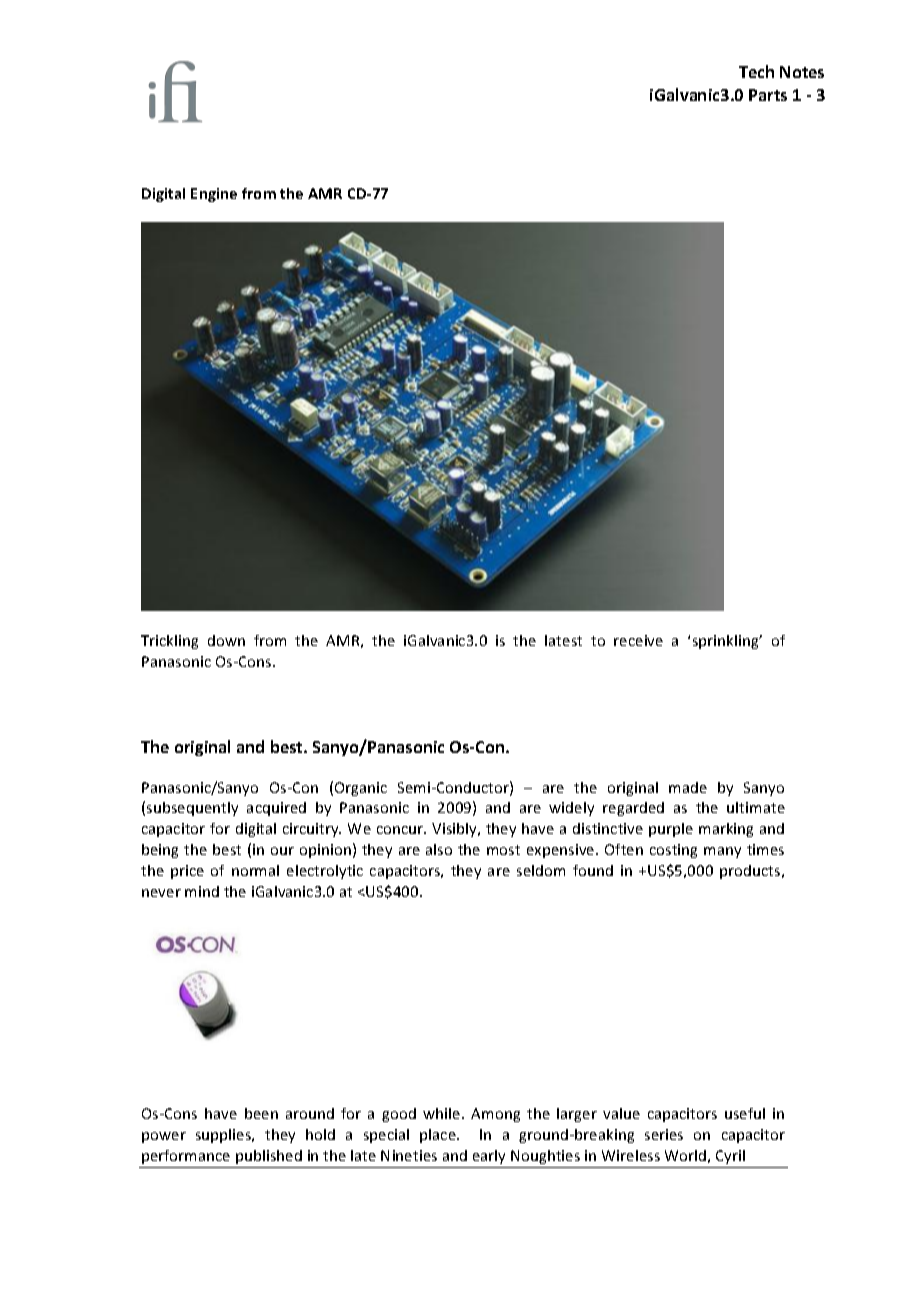 The image size is (924, 1308). I want to click on Parts, so click(768, 95).
